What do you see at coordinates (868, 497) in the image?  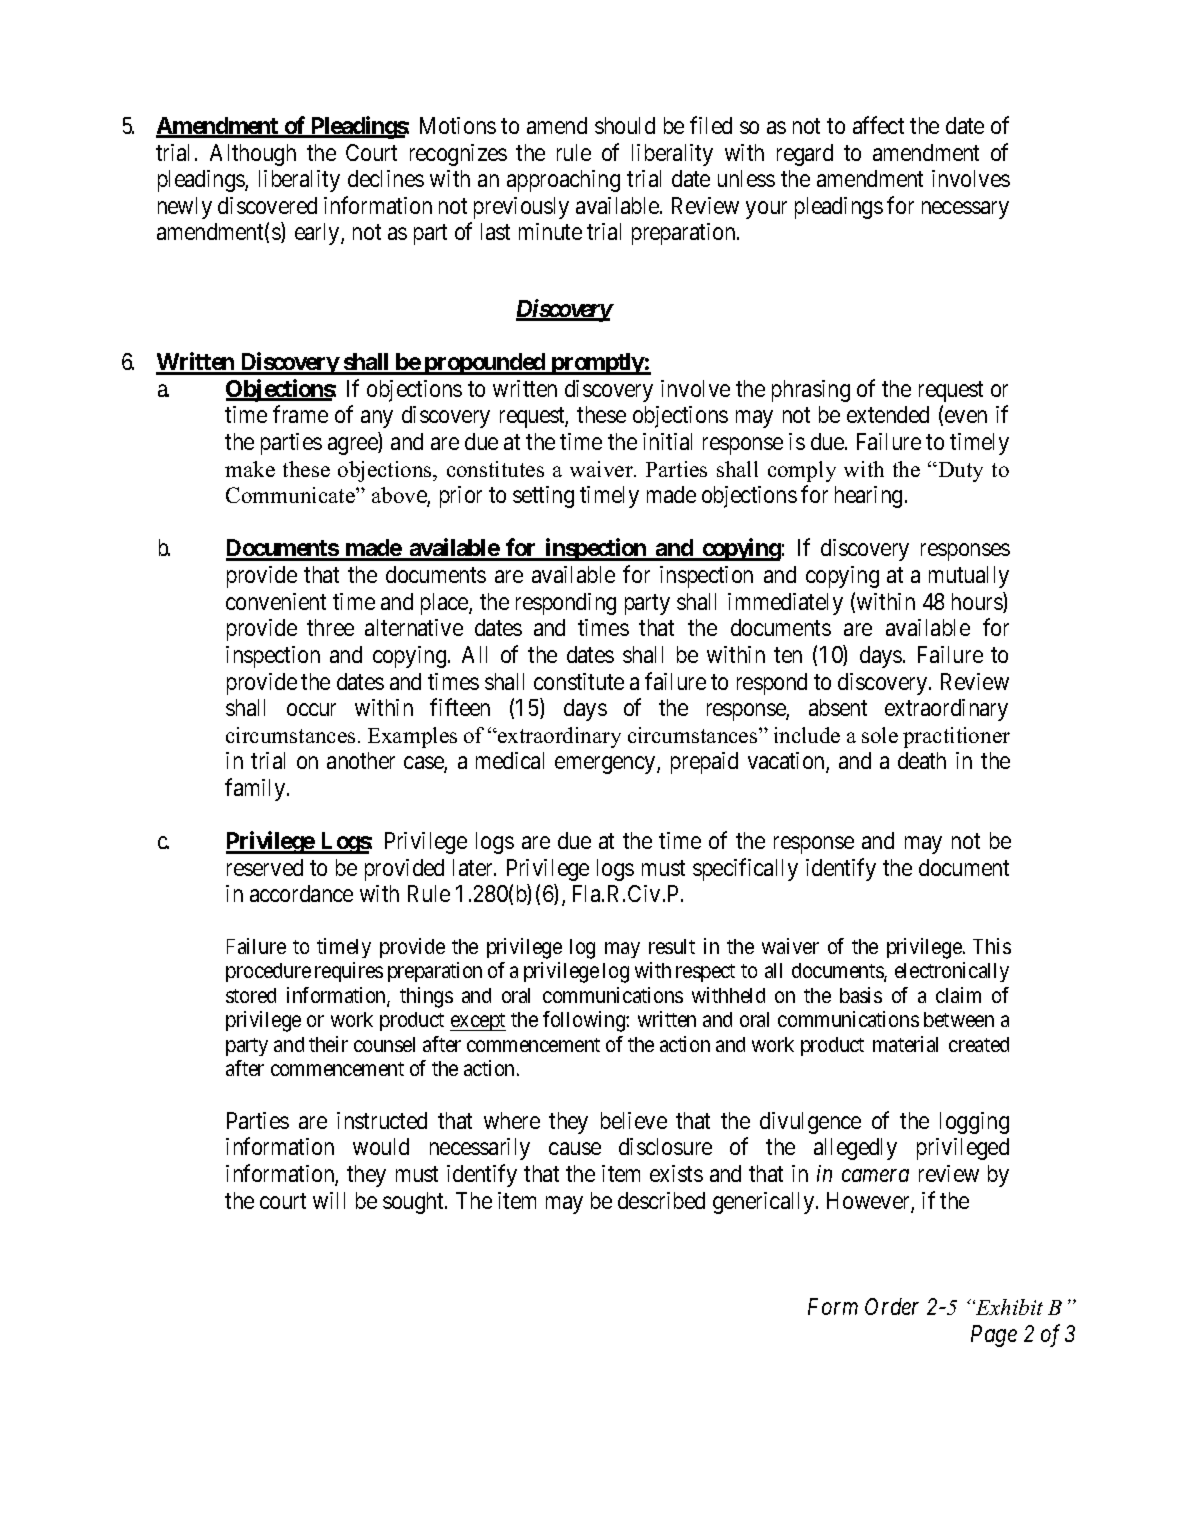 I see `hearing` at bounding box center [868, 497].
